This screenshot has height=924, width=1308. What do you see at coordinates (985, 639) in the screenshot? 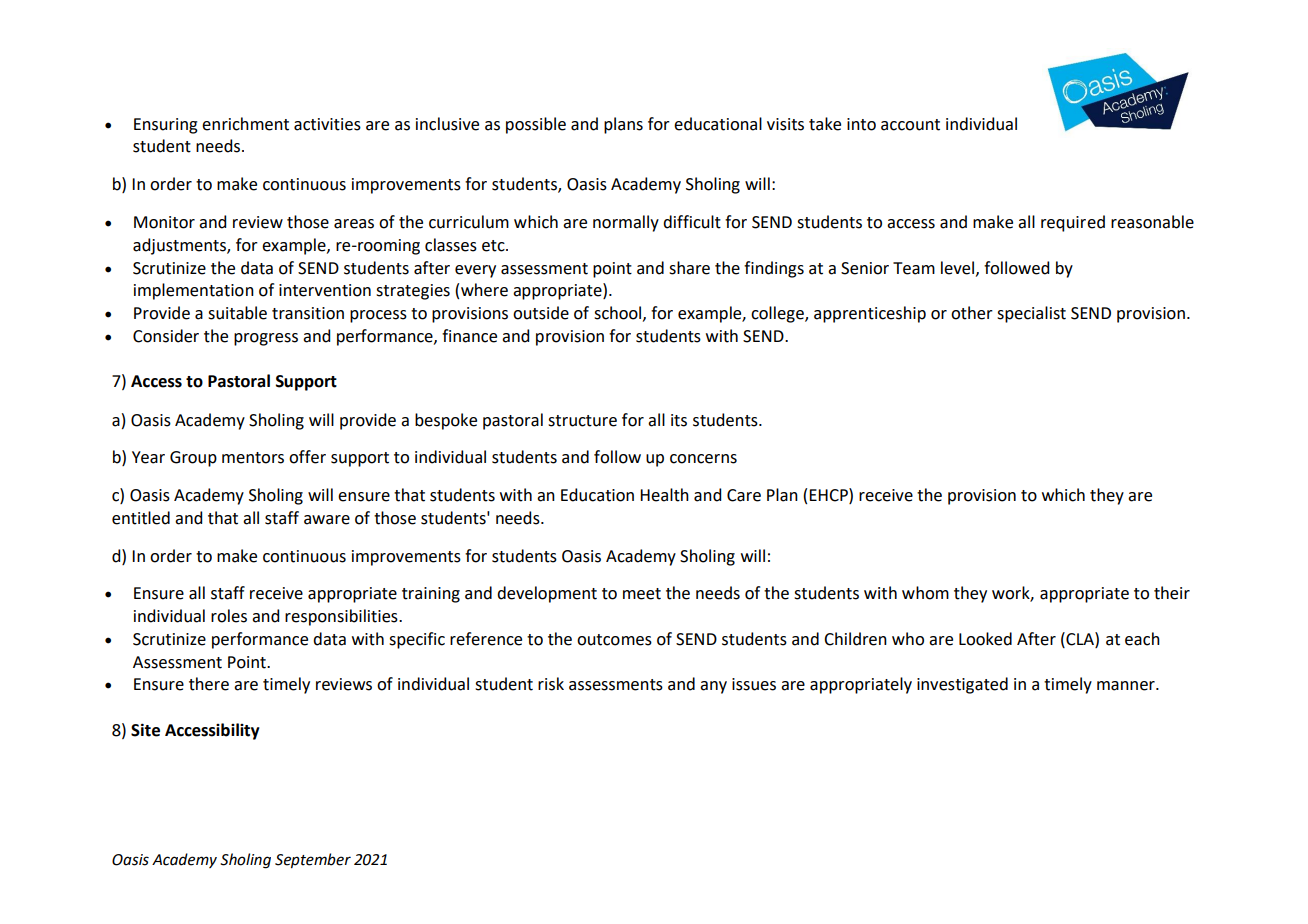
I see `Looked` at bounding box center [985, 639].
